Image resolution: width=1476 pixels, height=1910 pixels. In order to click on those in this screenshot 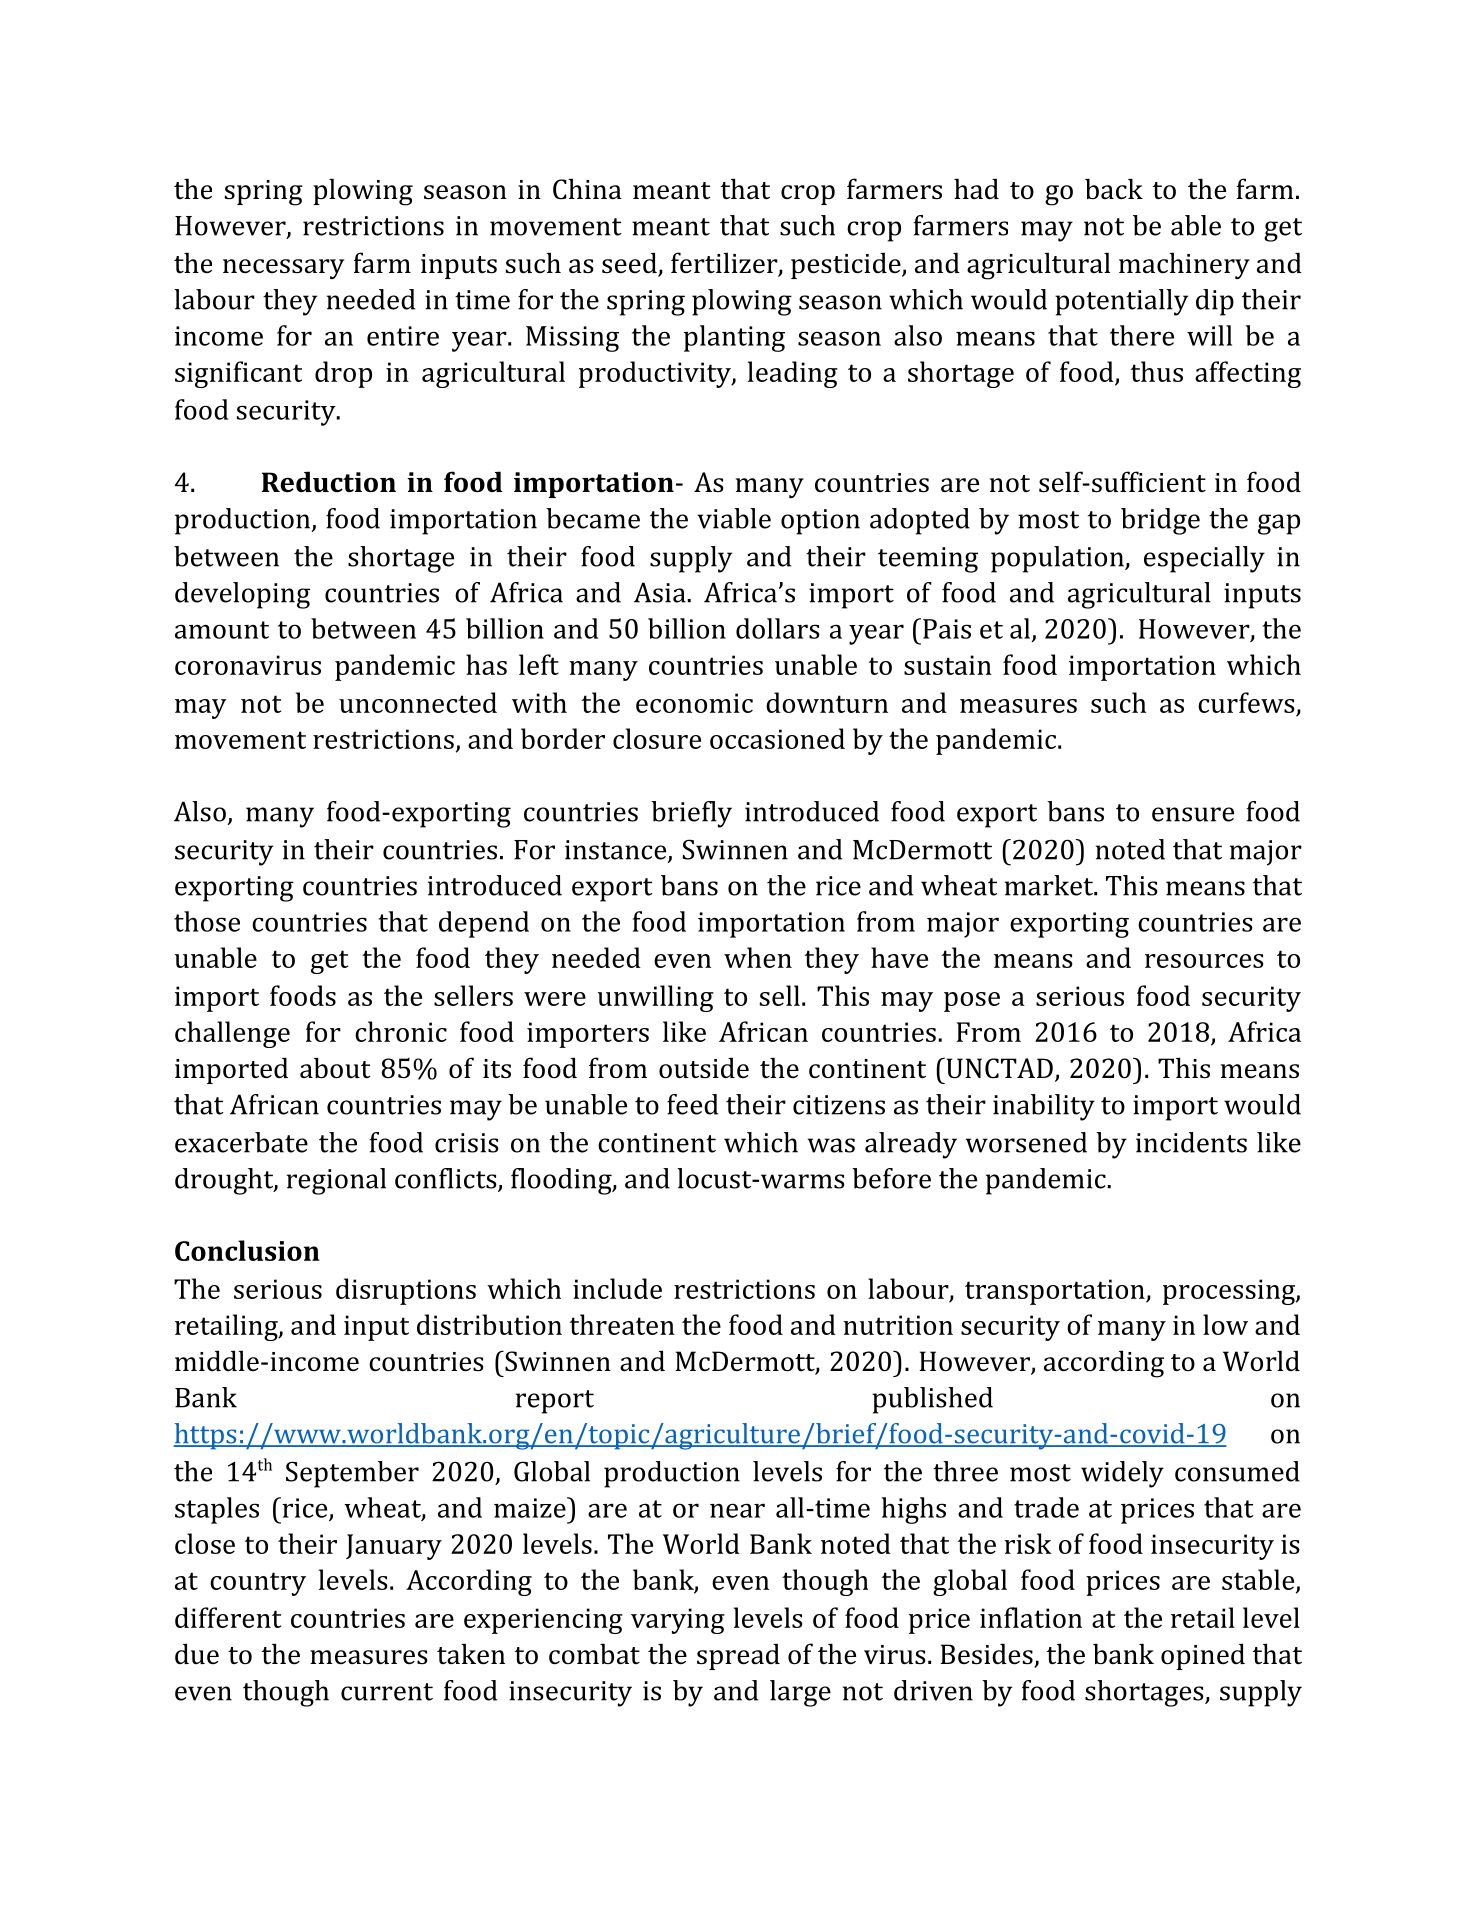, I will do `click(207, 921)`.
